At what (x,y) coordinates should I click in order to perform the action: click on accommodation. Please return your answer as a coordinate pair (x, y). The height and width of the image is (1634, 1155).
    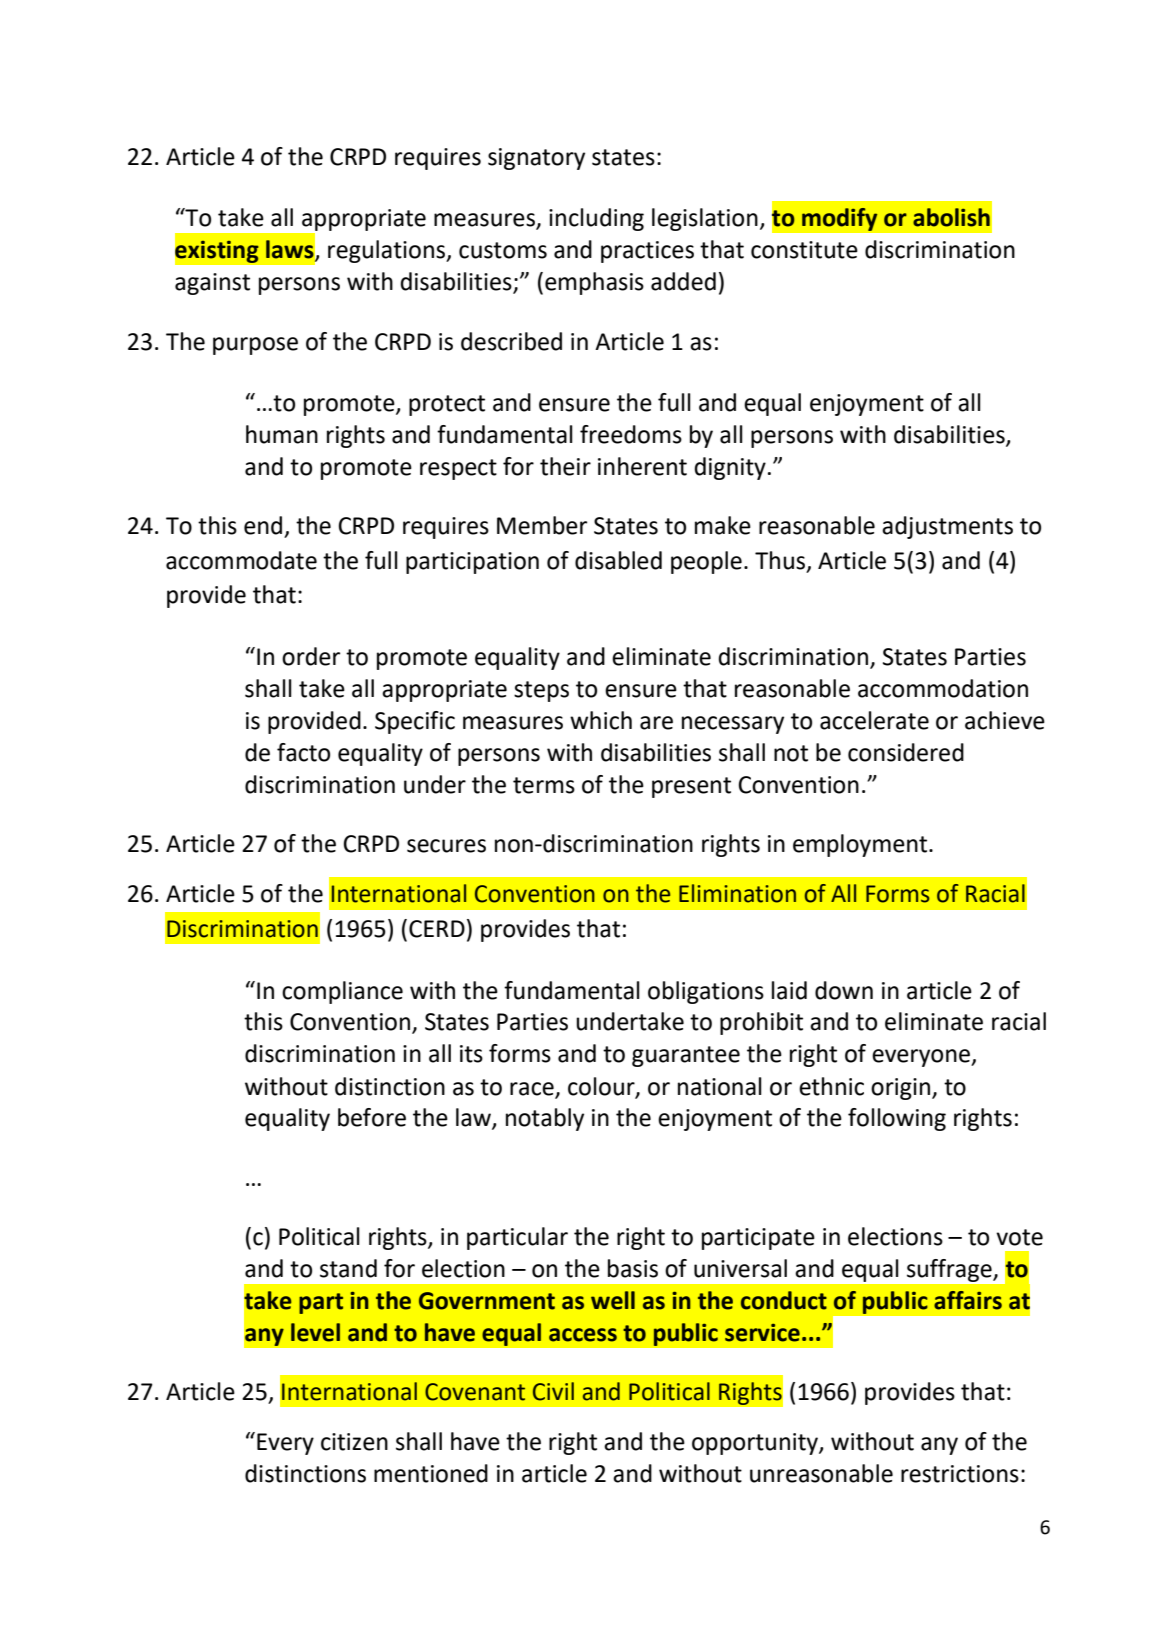
    Looking at the image, I should click on (943, 688).
